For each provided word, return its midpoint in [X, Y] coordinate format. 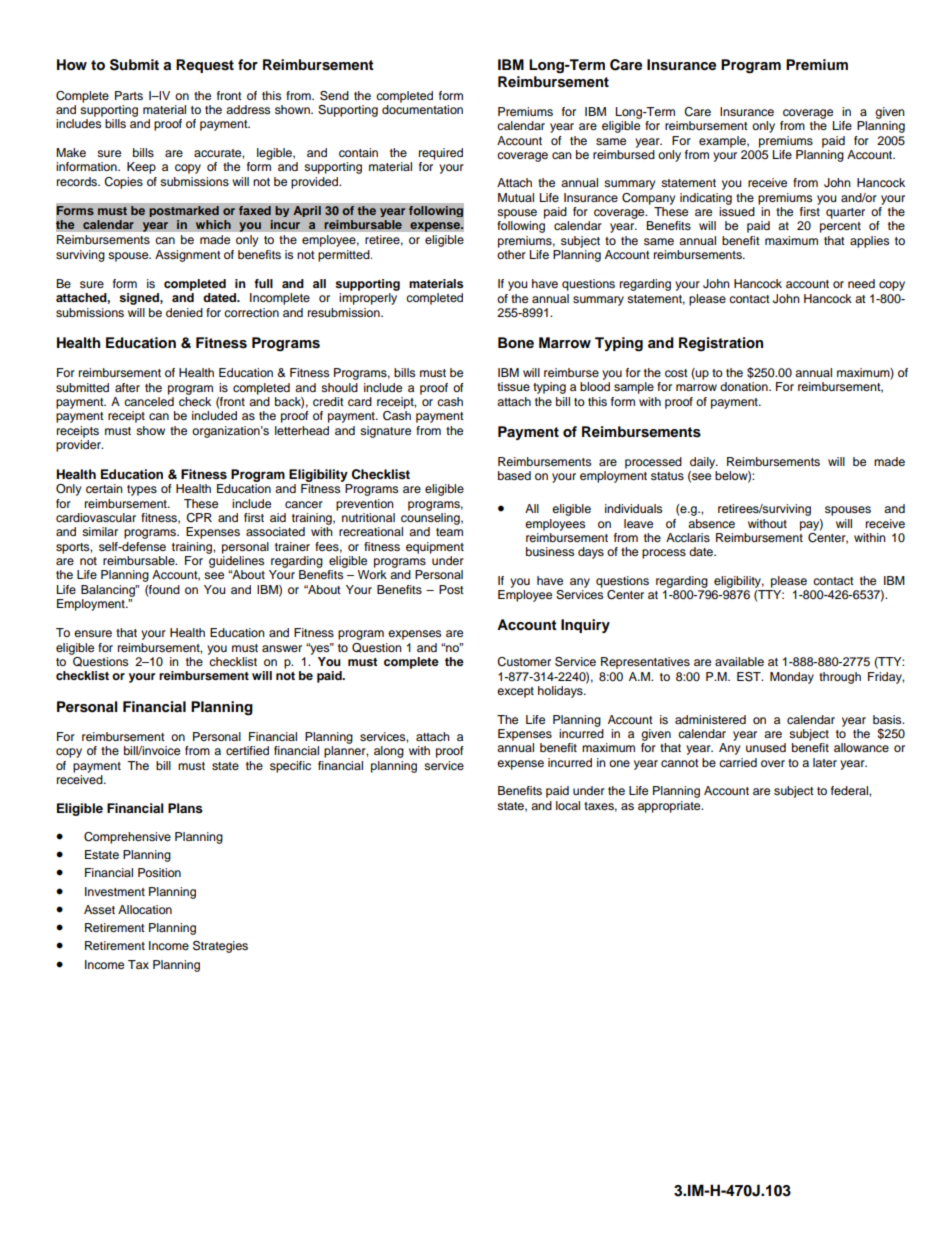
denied [184, 312]
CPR [199, 518]
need [861, 283]
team [449, 532]
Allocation [145, 909]
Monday [792, 678]
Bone [516, 343]
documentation [422, 108]
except [515, 692]
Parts [129, 95]
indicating [706, 199]
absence [711, 523]
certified [247, 750]
